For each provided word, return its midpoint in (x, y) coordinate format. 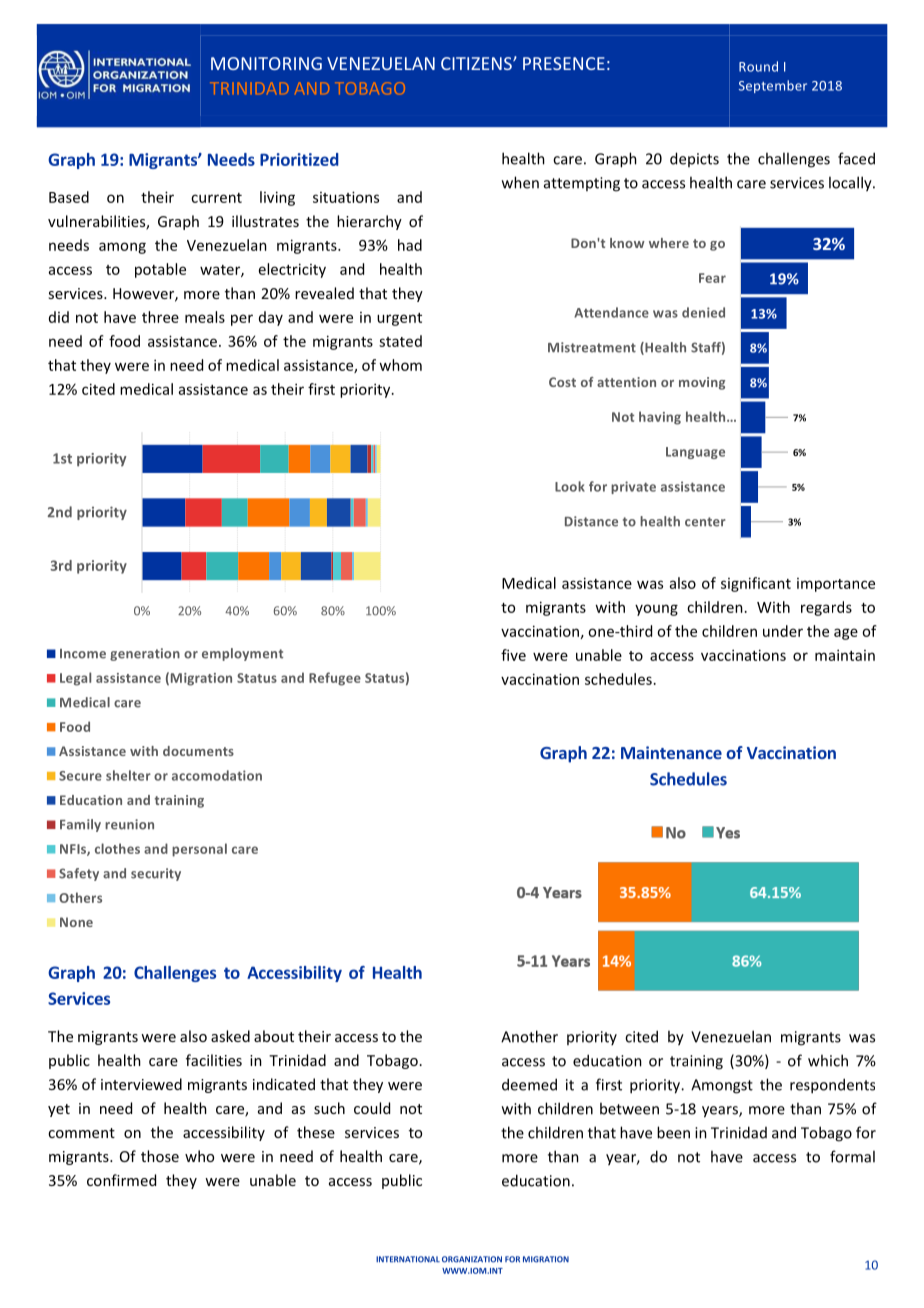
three (160, 317)
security (156, 874)
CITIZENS (477, 63)
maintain (845, 655)
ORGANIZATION (472, 1259)
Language (695, 453)
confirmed (121, 1180)
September (773, 86)
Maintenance (671, 752)
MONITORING (266, 63)
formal (852, 1156)
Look (570, 486)
